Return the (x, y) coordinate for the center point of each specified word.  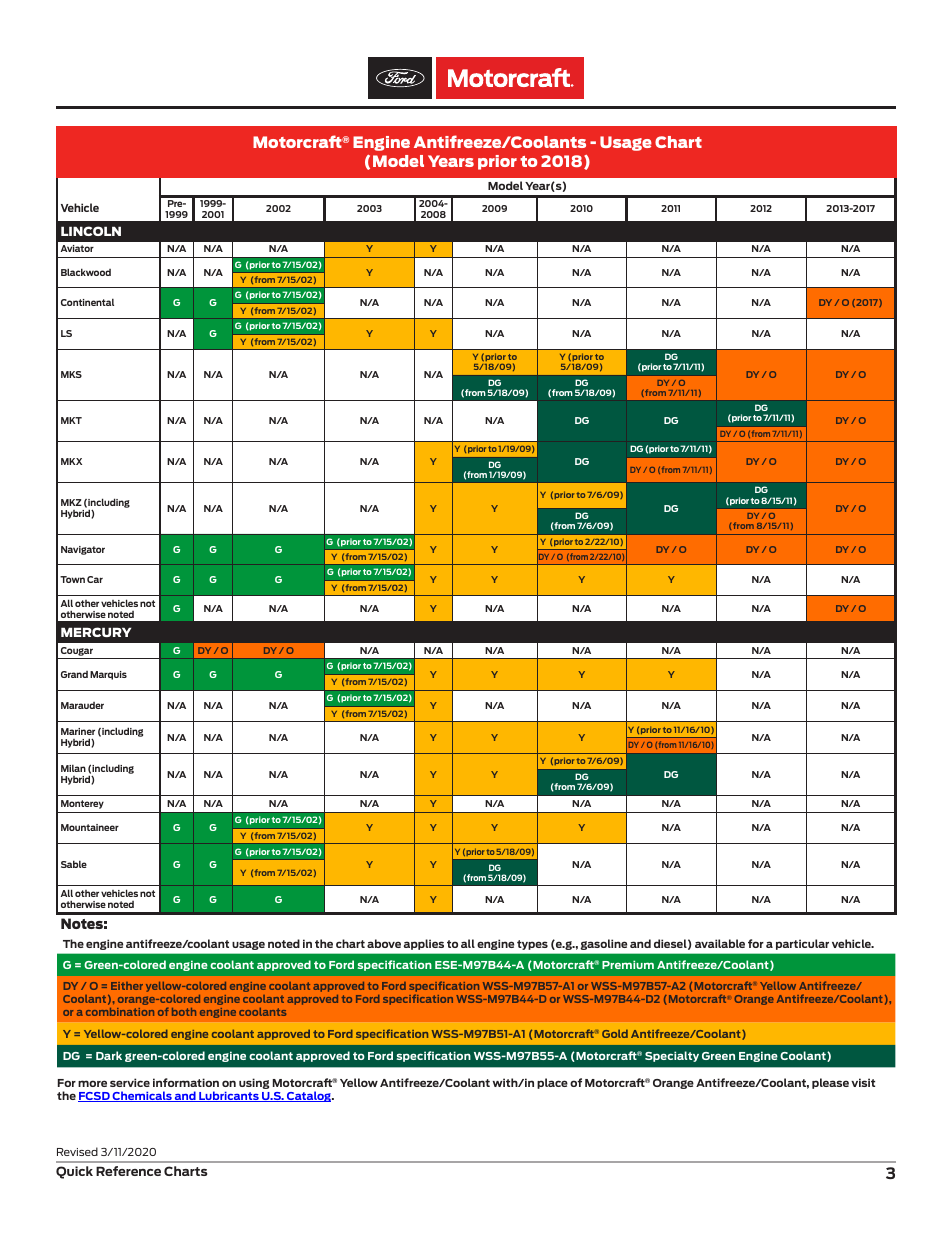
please (830, 1083)
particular (802, 944)
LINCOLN (91, 231)
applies (424, 944)
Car (95, 579)
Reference (128, 1171)
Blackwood (86, 272)
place (552, 1083)
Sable (74, 864)
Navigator (83, 550)
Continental (87, 302)
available (720, 943)
